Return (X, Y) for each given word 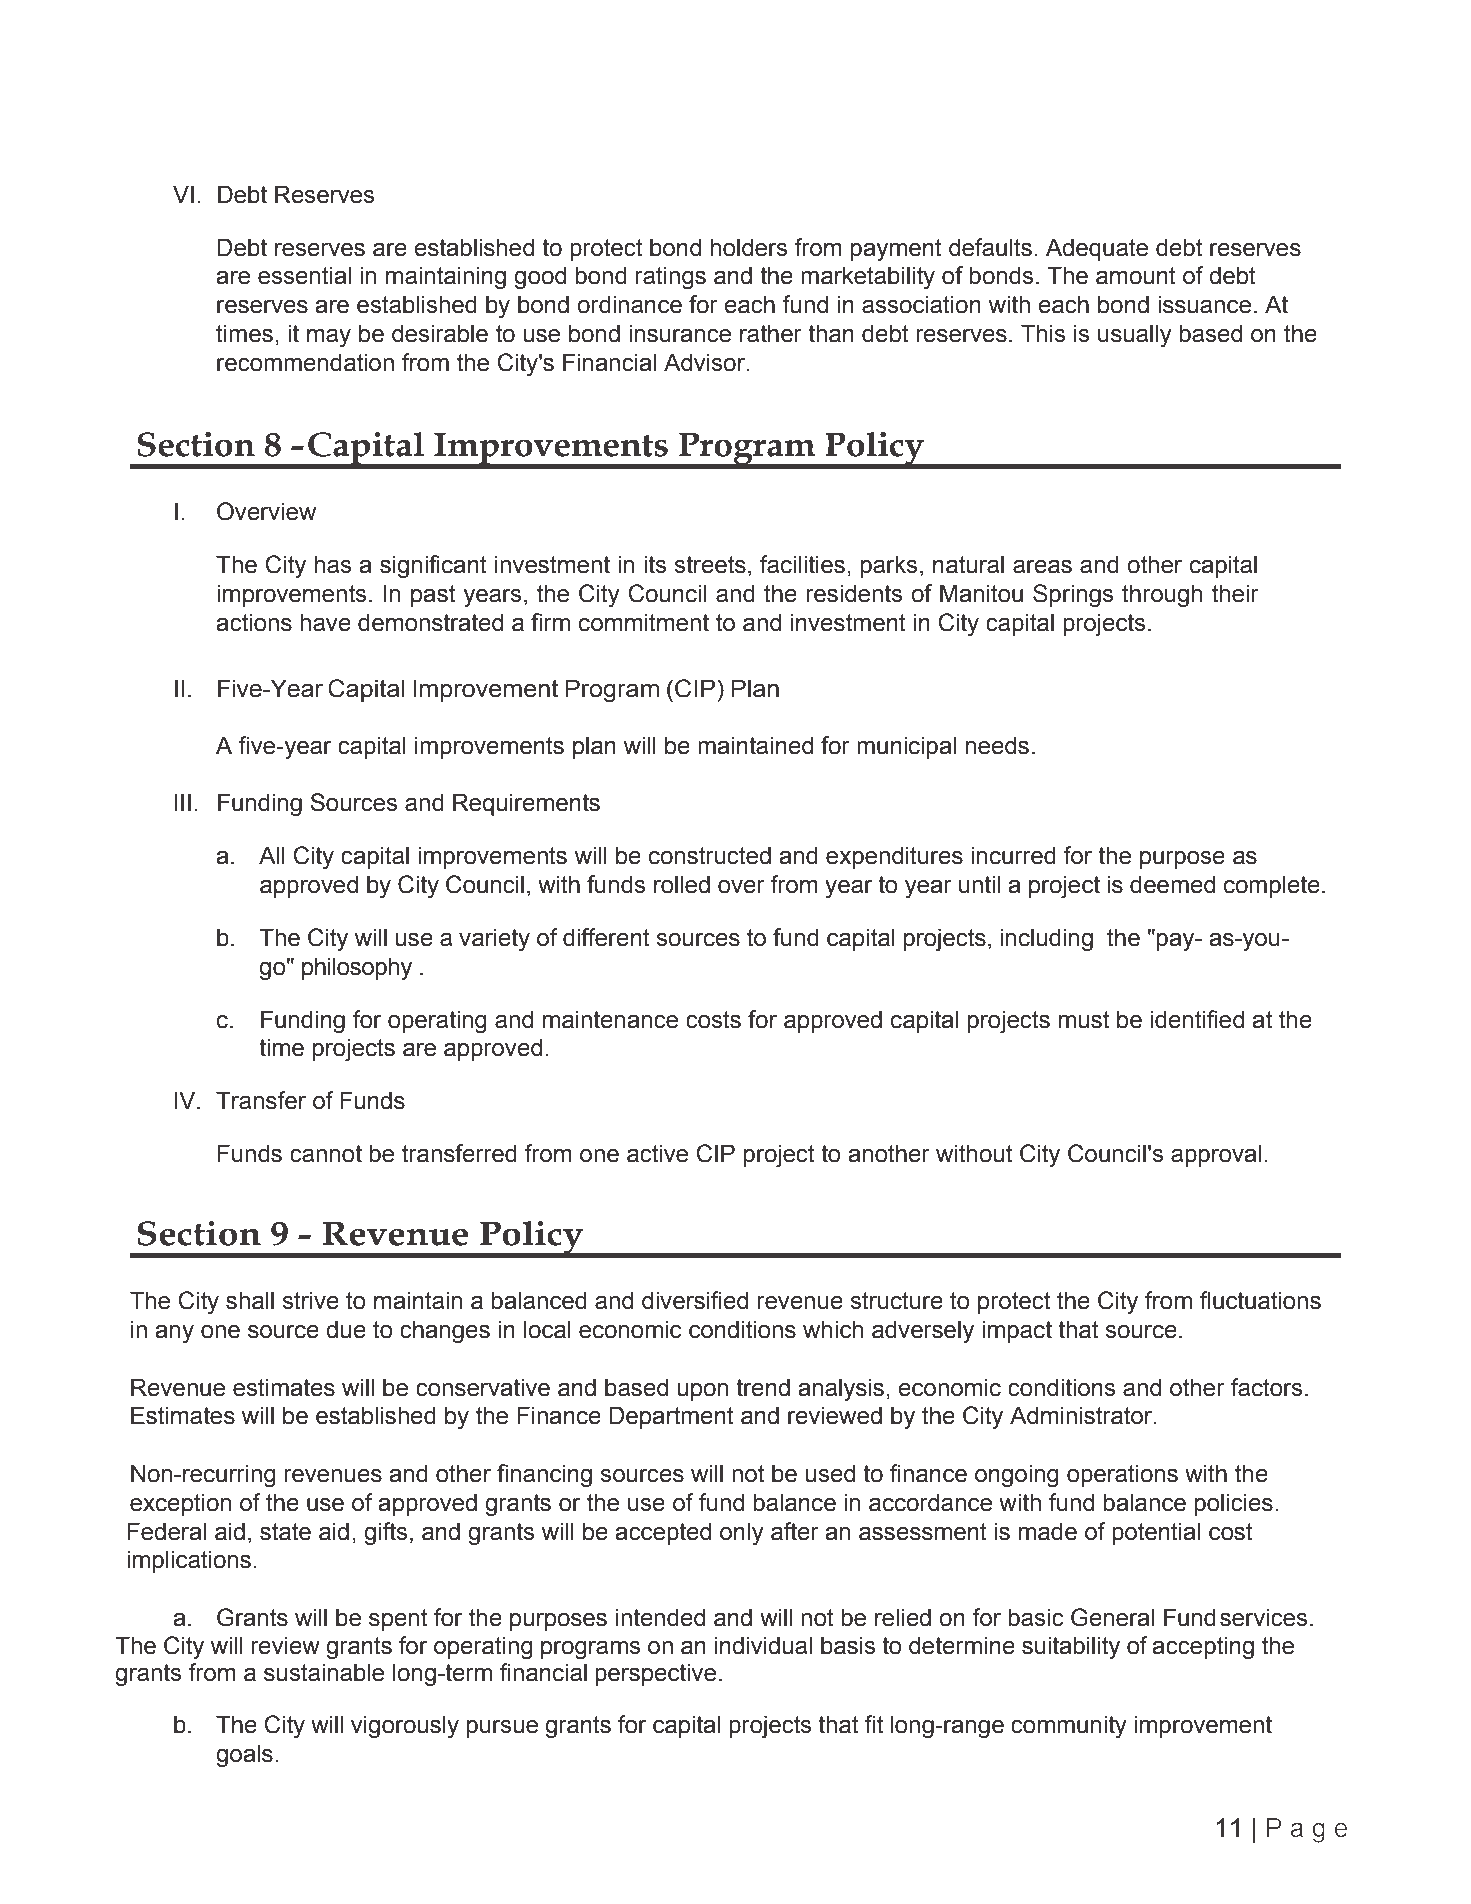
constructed (710, 855)
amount (1136, 276)
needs (997, 745)
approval (1216, 1155)
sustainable (324, 1672)
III (183, 802)
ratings (670, 278)
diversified (695, 1300)
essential (304, 275)
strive (310, 1300)
